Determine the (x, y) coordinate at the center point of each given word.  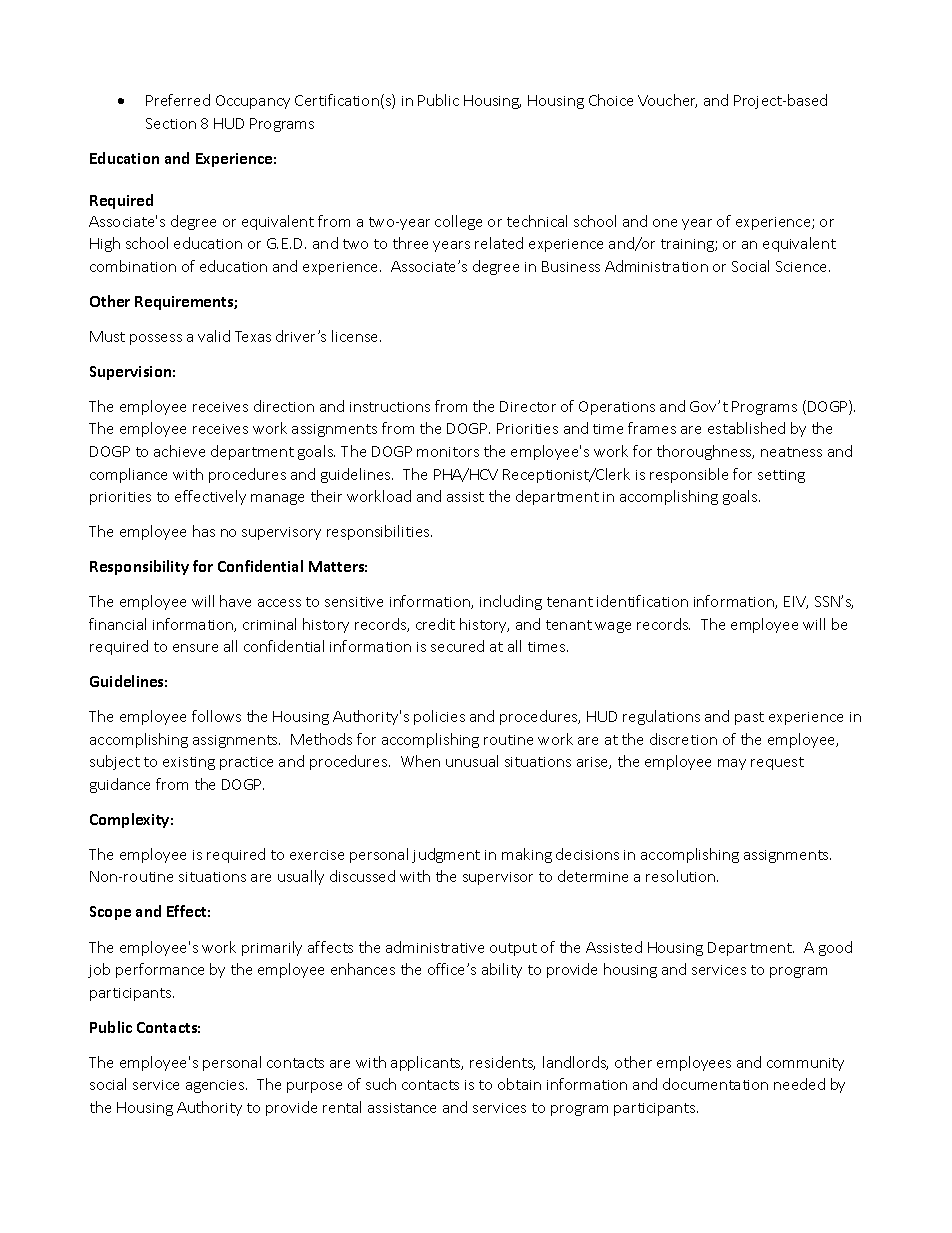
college (458, 222)
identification (642, 601)
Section (171, 123)
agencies (216, 1086)
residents (502, 1063)
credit (435, 624)
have (235, 601)
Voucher (667, 101)
